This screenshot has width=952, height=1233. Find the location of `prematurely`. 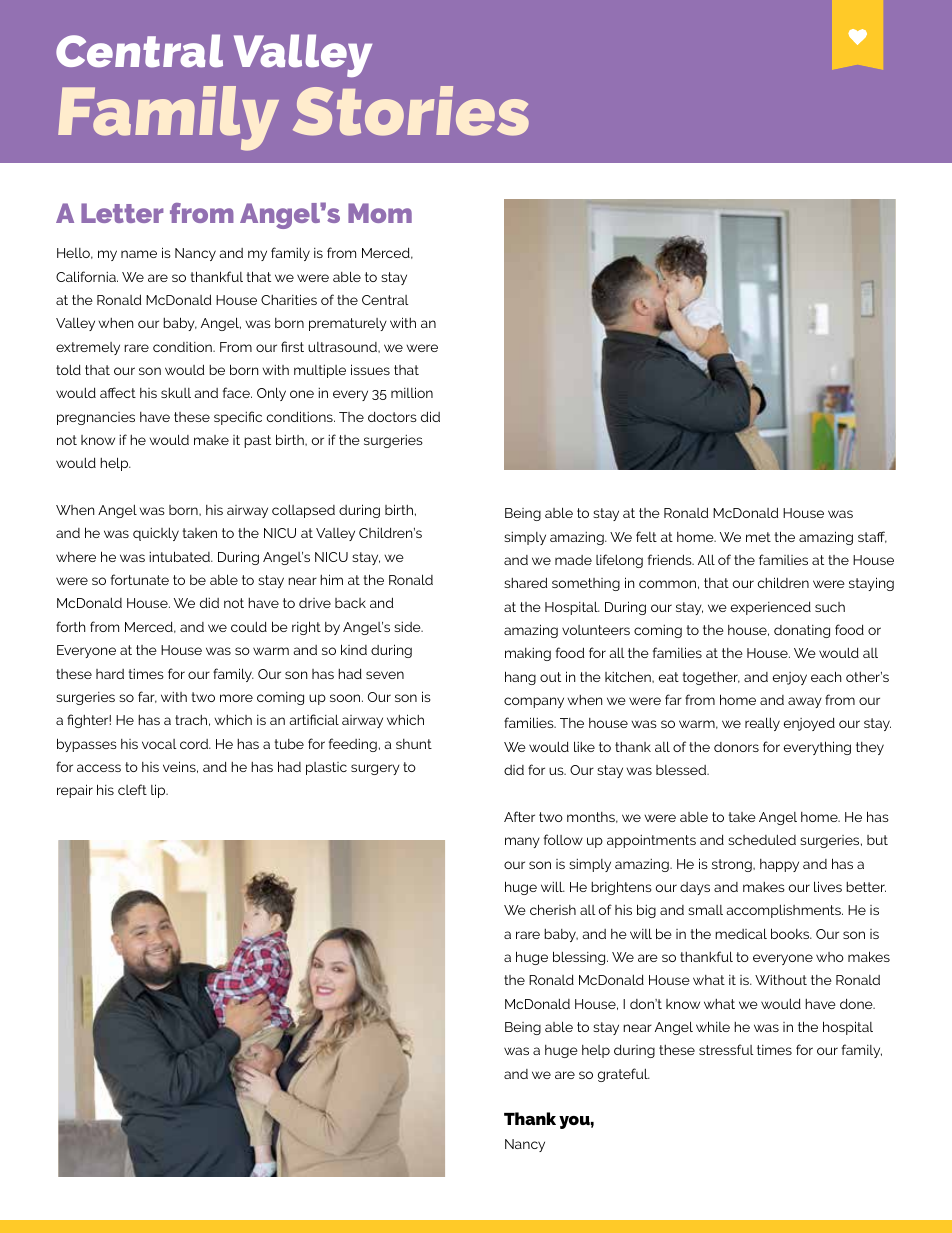

prematurely is located at coordinates (348, 324).
